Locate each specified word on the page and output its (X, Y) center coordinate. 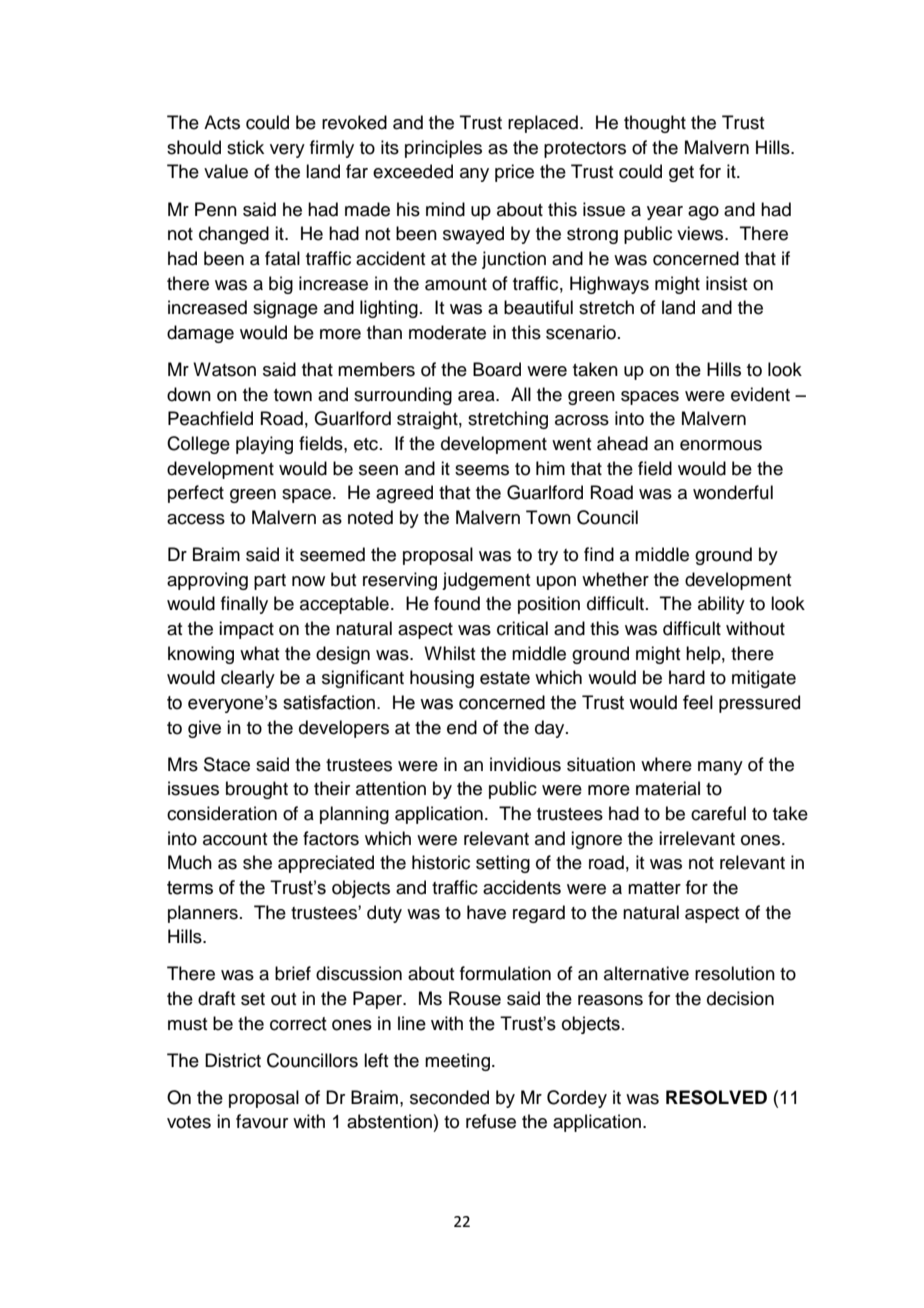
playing (264, 445)
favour (262, 1121)
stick (245, 147)
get (681, 174)
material (668, 788)
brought (257, 790)
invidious (525, 764)
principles (443, 149)
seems (482, 470)
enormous (721, 445)
